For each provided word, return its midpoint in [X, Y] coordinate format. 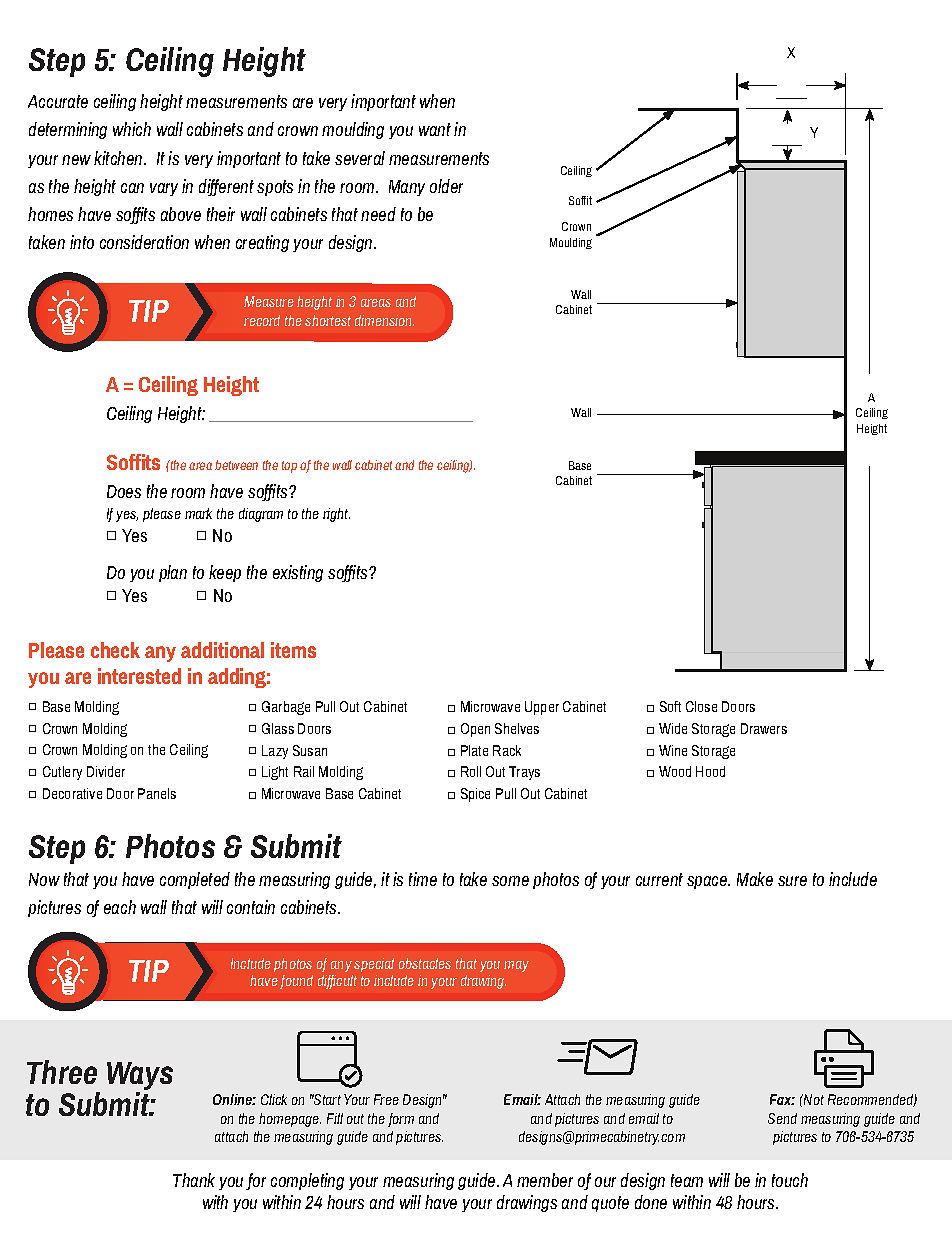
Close [701, 706]
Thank [194, 1180]
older [446, 186]
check [115, 650]
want [435, 129]
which [132, 129]
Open [475, 730]
